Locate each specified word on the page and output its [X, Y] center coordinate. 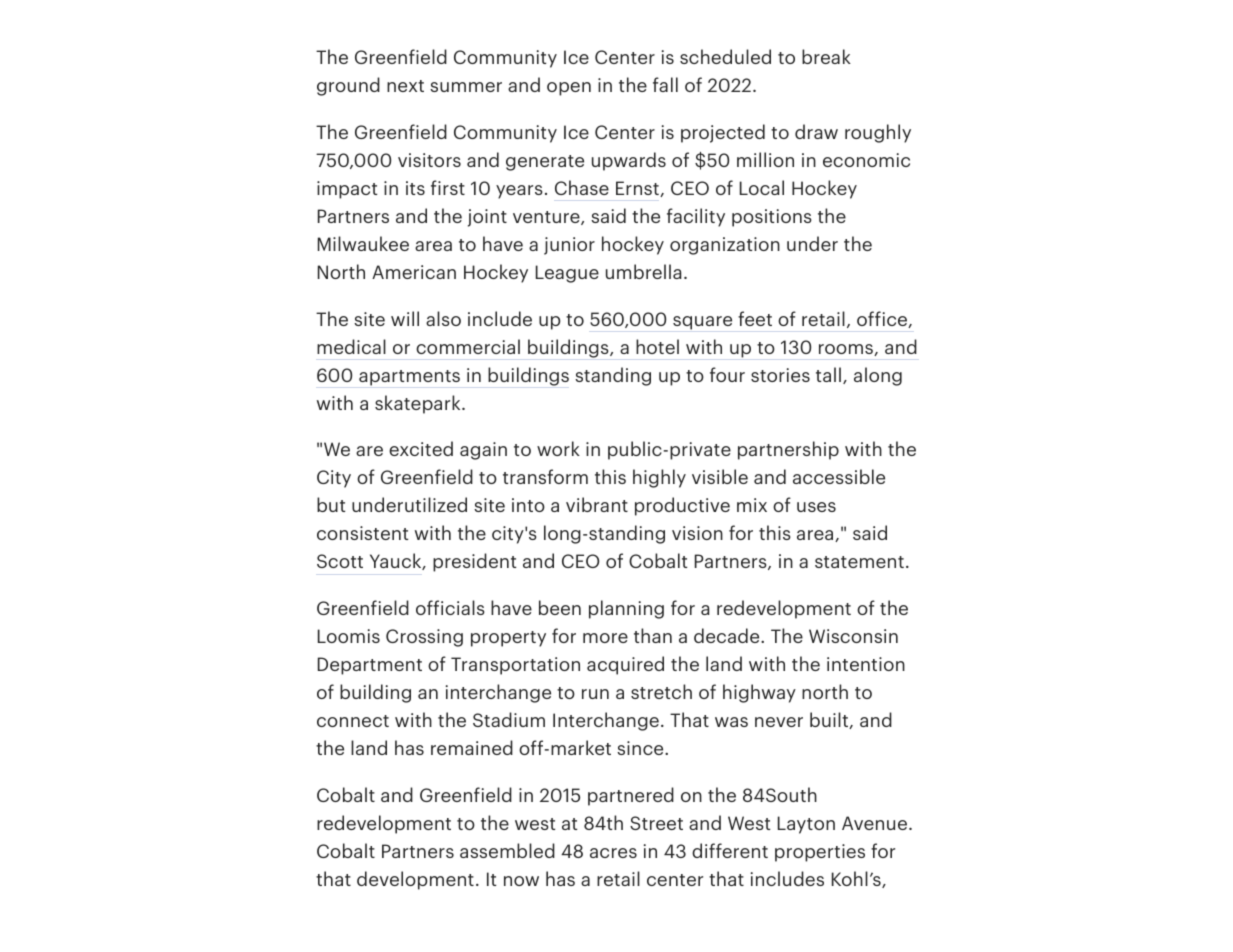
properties [820, 853]
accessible [839, 476]
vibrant [597, 504]
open [569, 89]
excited [421, 448]
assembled [507, 850]
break [826, 56]
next [405, 86]
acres [613, 853]
